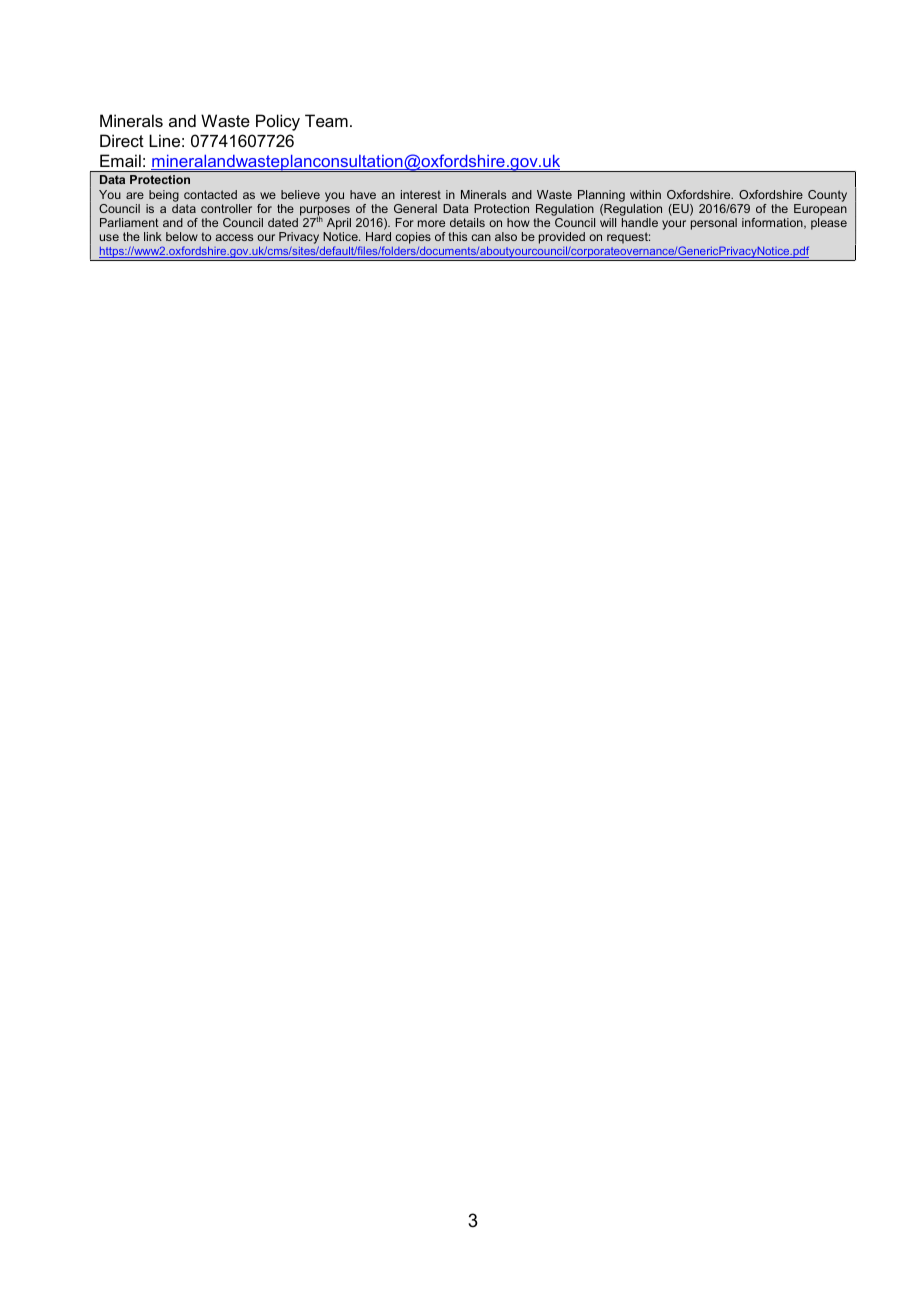  Describe the element at coordinates (457, 236) in the screenshot. I see `this` at that location.
